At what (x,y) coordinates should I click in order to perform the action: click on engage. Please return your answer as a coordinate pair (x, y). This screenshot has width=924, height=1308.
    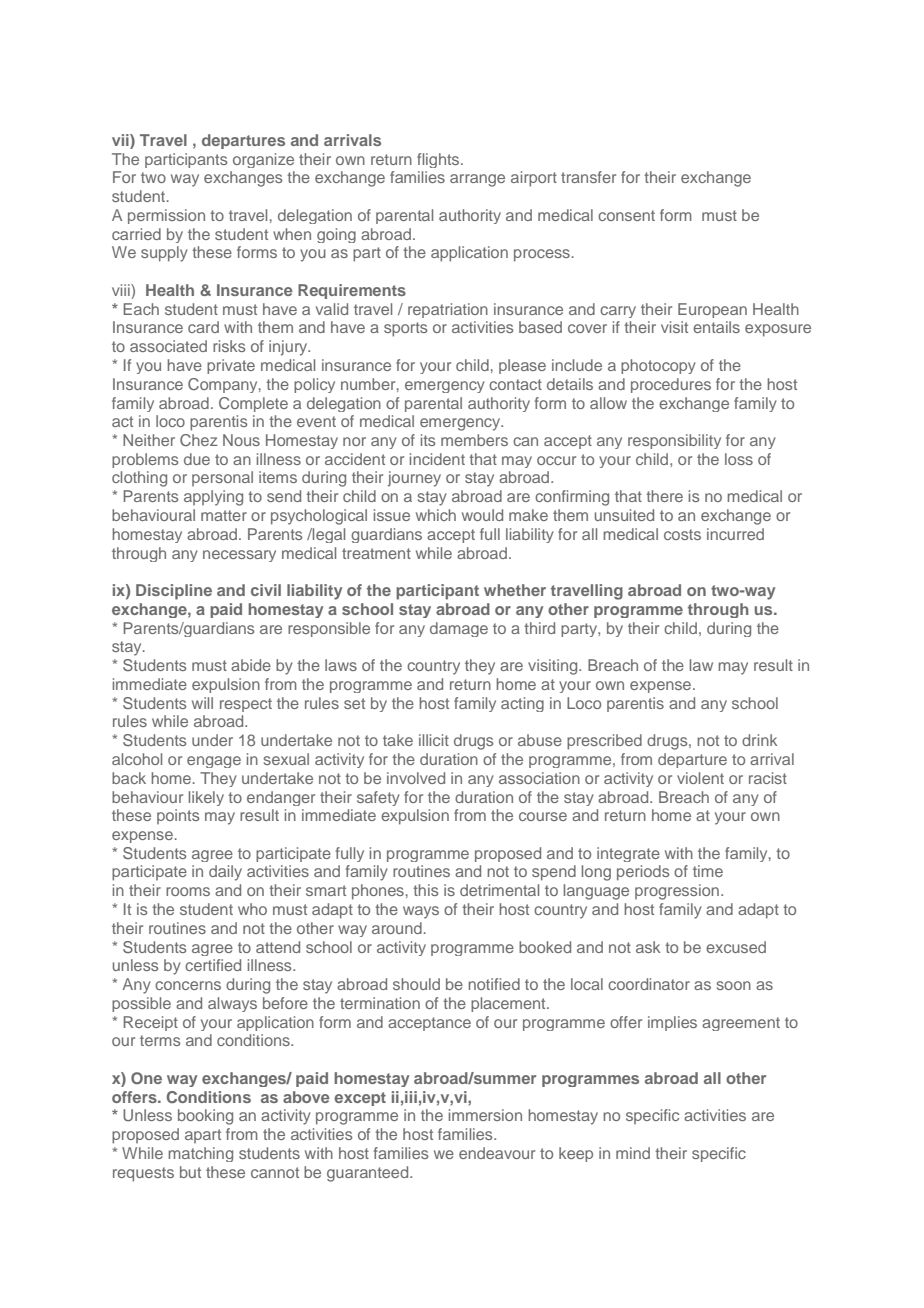
    Looking at the image, I should click on (214, 762).
